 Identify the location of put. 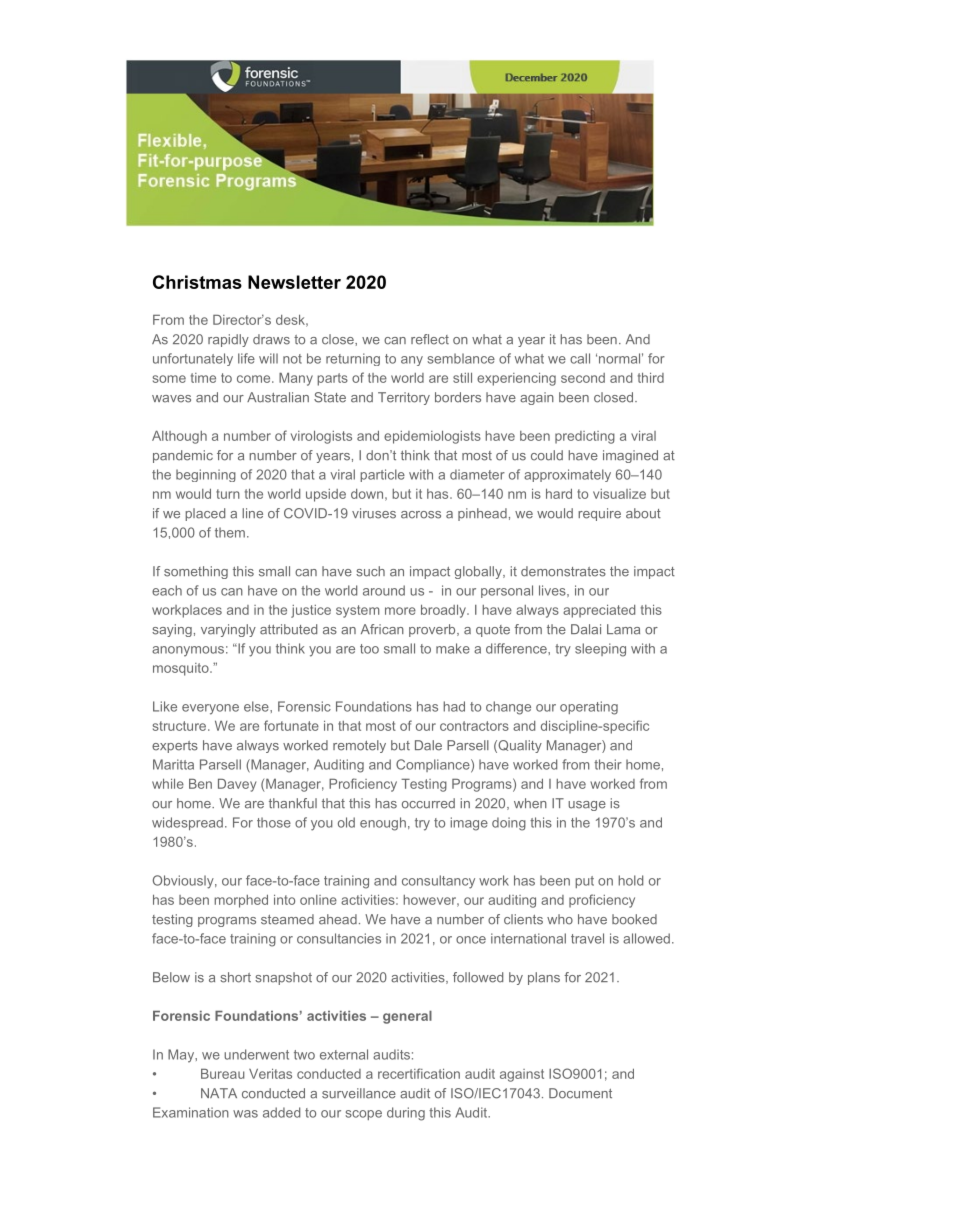
(584, 882).
